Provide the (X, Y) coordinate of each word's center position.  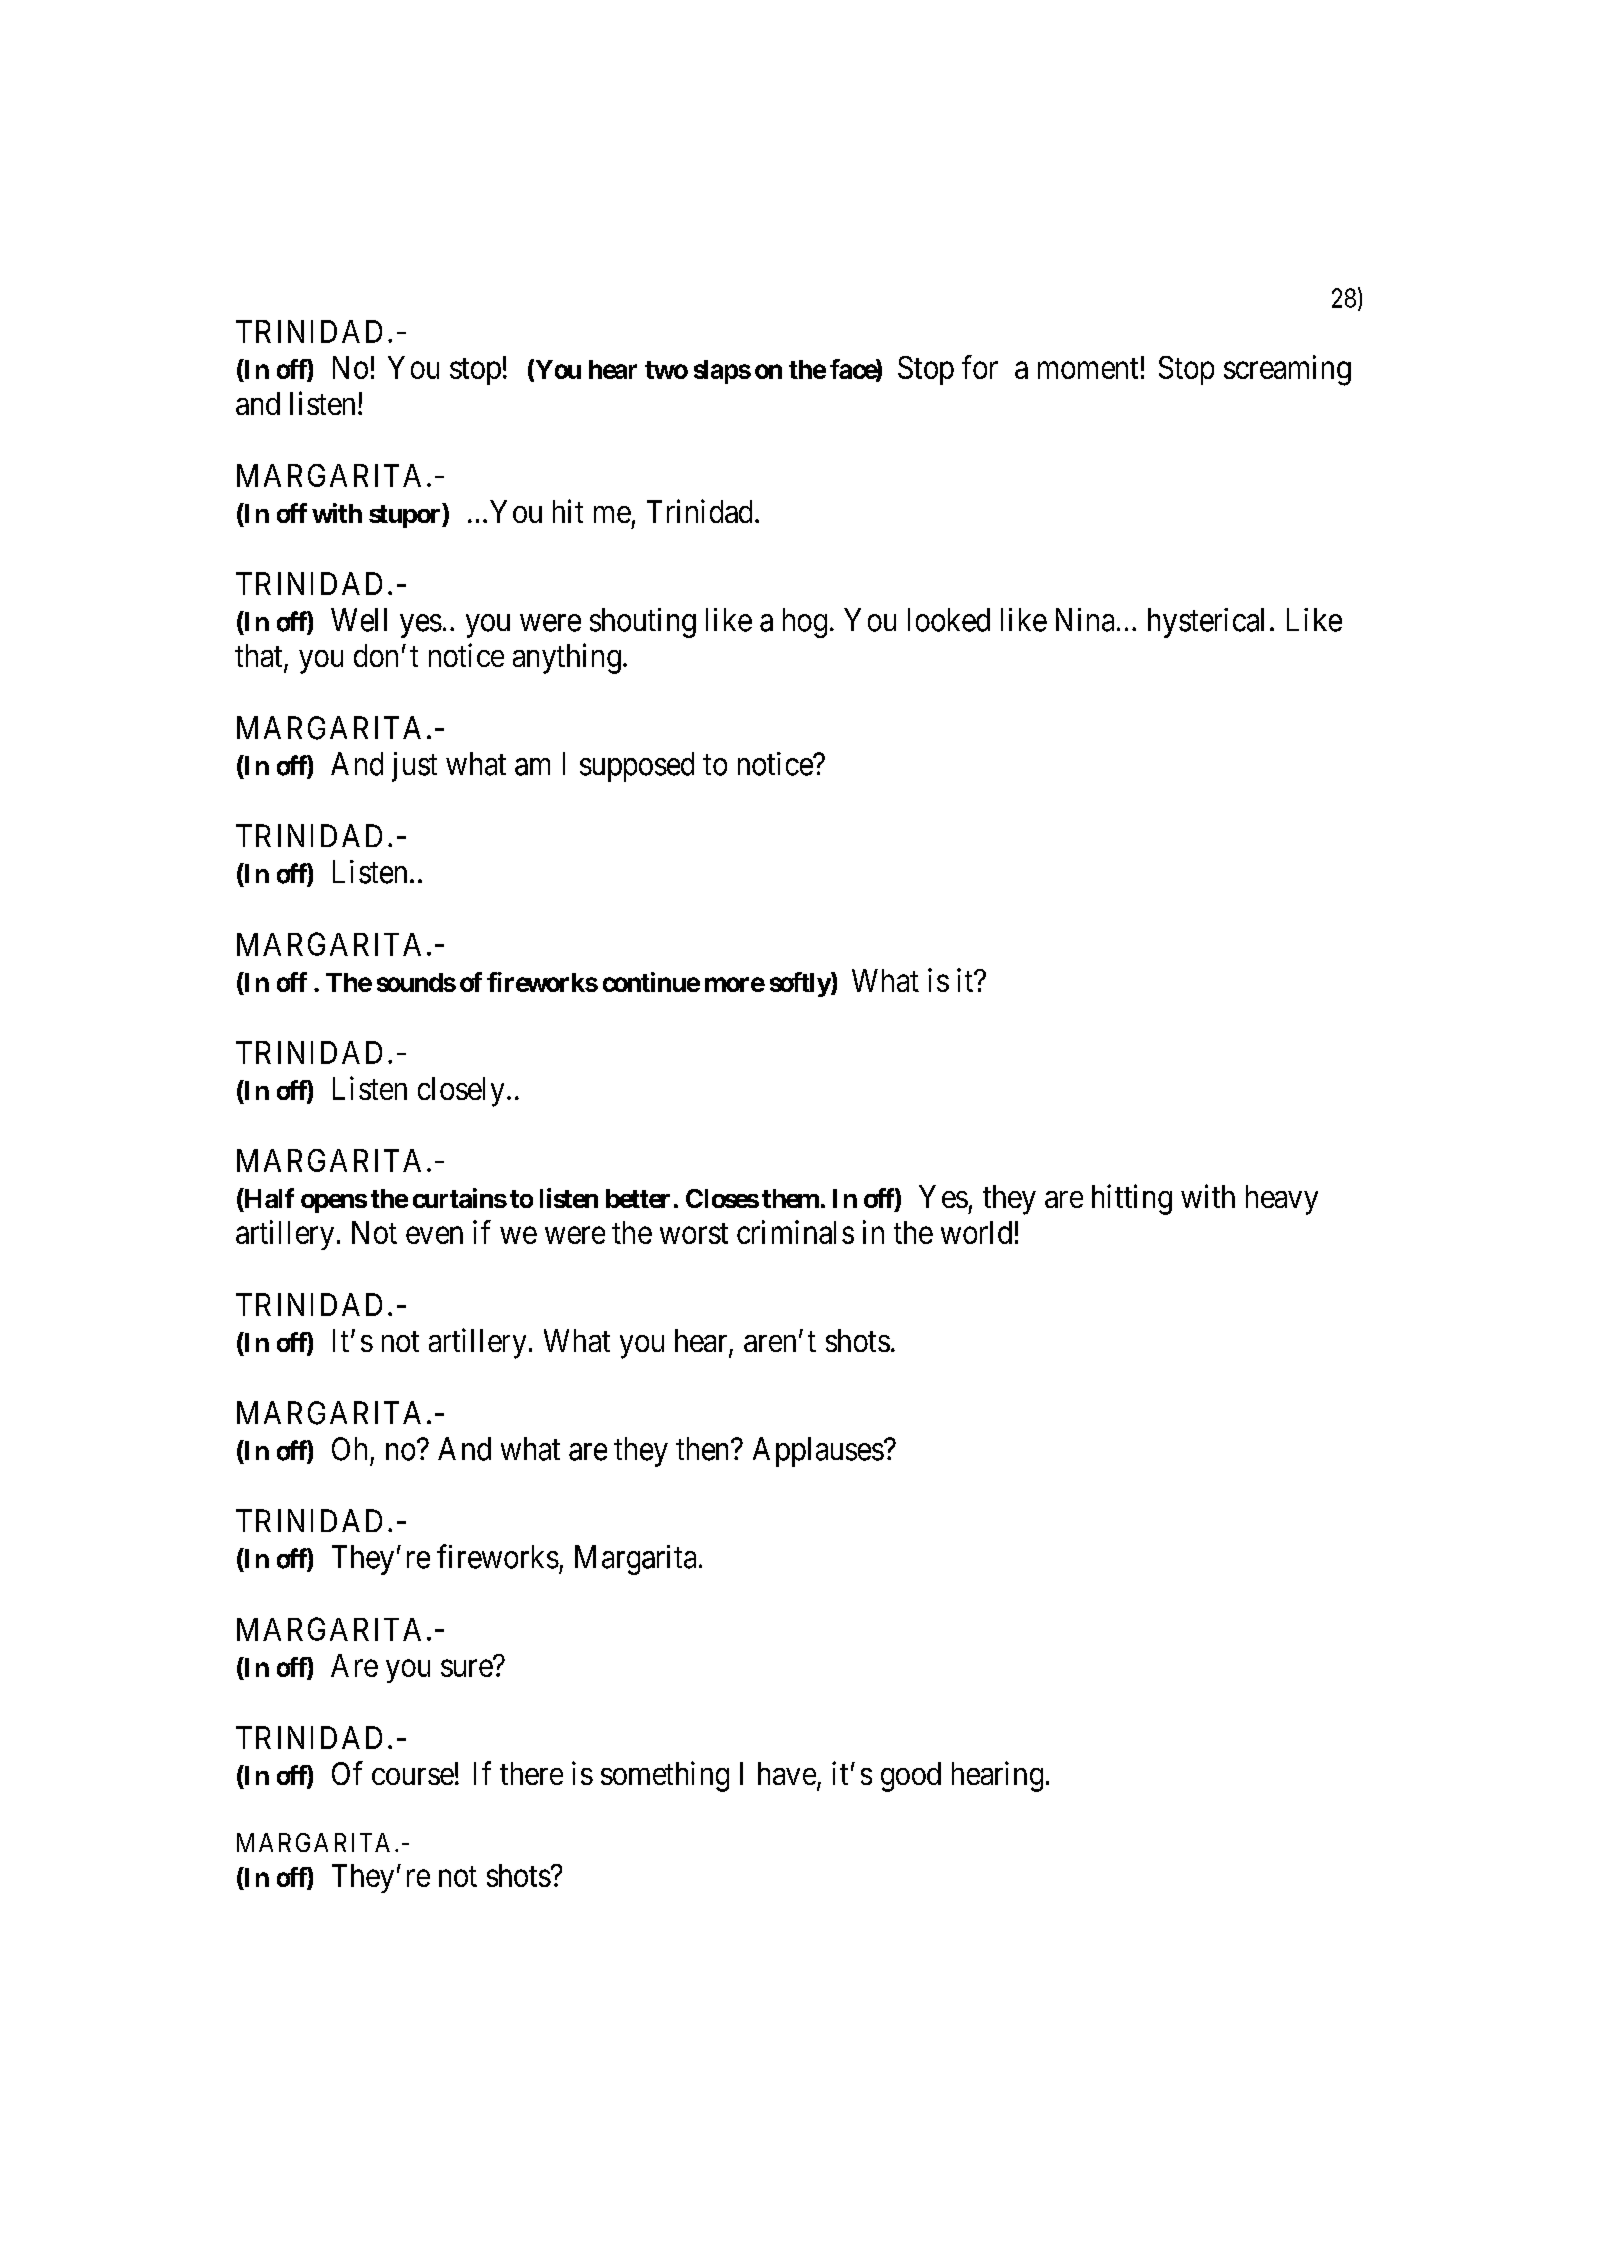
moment (1088, 368)
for (980, 367)
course (413, 1776)
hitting (1132, 1199)
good (911, 1777)
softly (801, 984)
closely (461, 1092)
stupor (406, 516)
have (787, 1773)
